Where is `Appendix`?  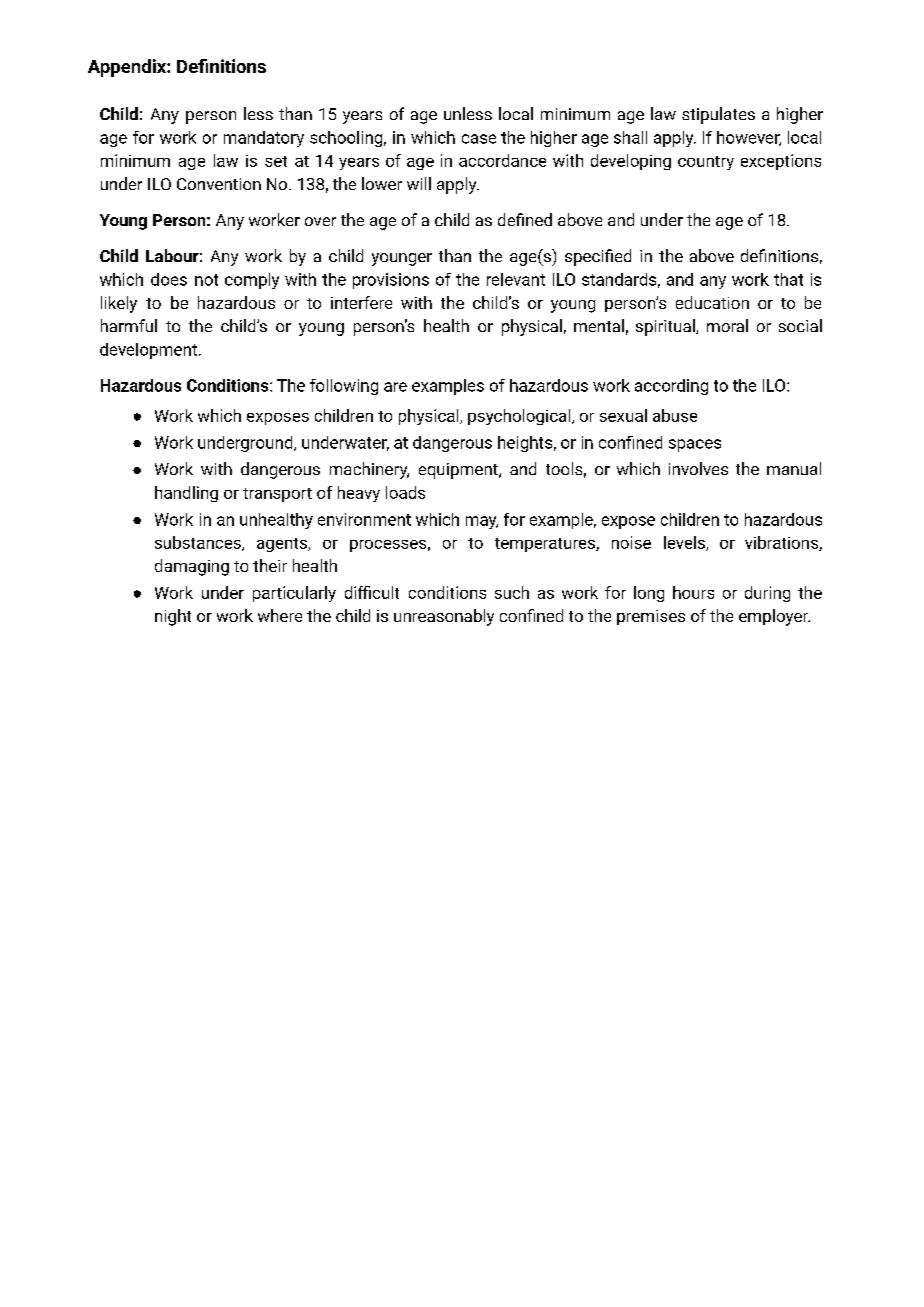
Appendix is located at coordinates (128, 68).
